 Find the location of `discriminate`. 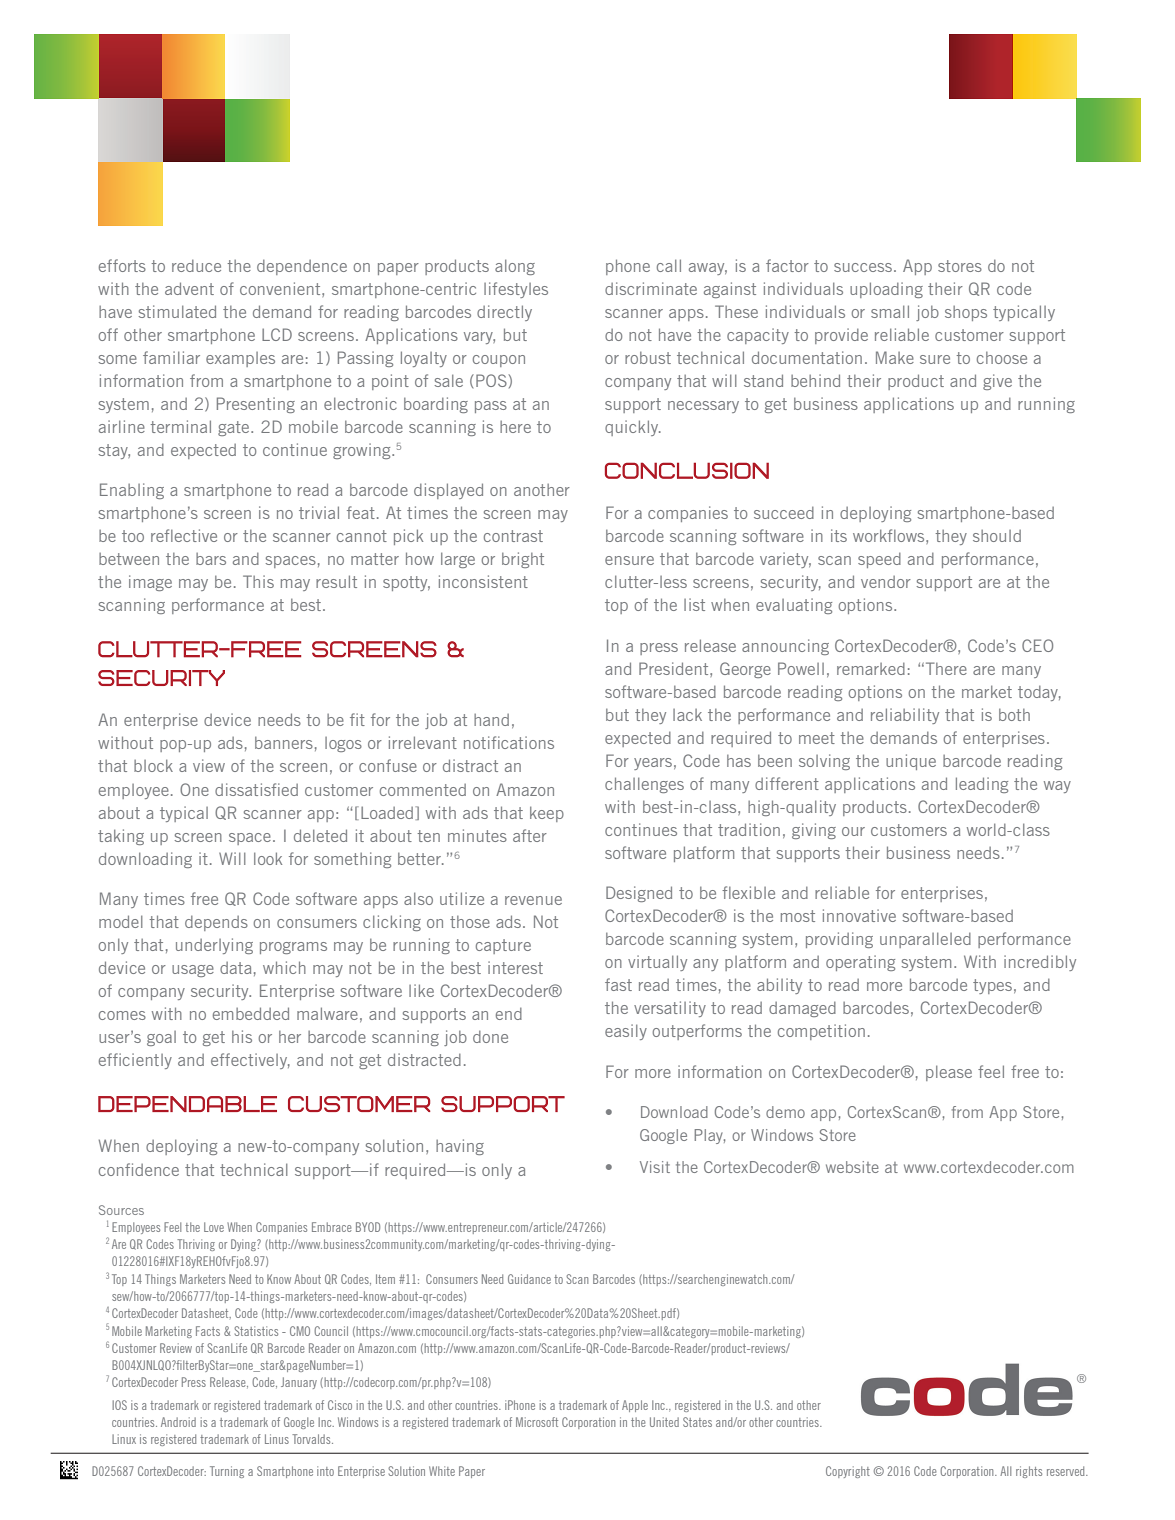

discriminate is located at coordinates (651, 288).
